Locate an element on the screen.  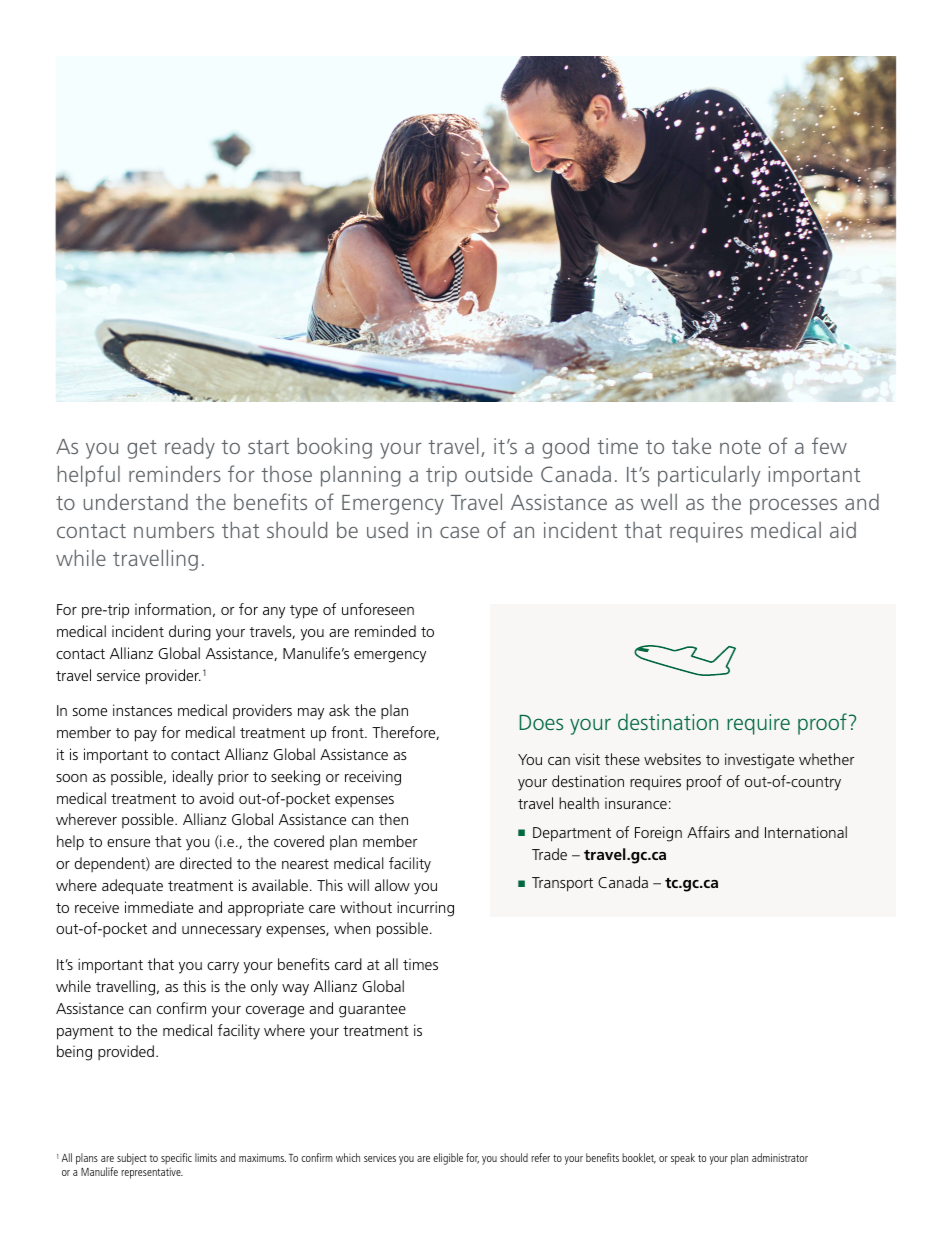
outside is located at coordinates (499, 474).
